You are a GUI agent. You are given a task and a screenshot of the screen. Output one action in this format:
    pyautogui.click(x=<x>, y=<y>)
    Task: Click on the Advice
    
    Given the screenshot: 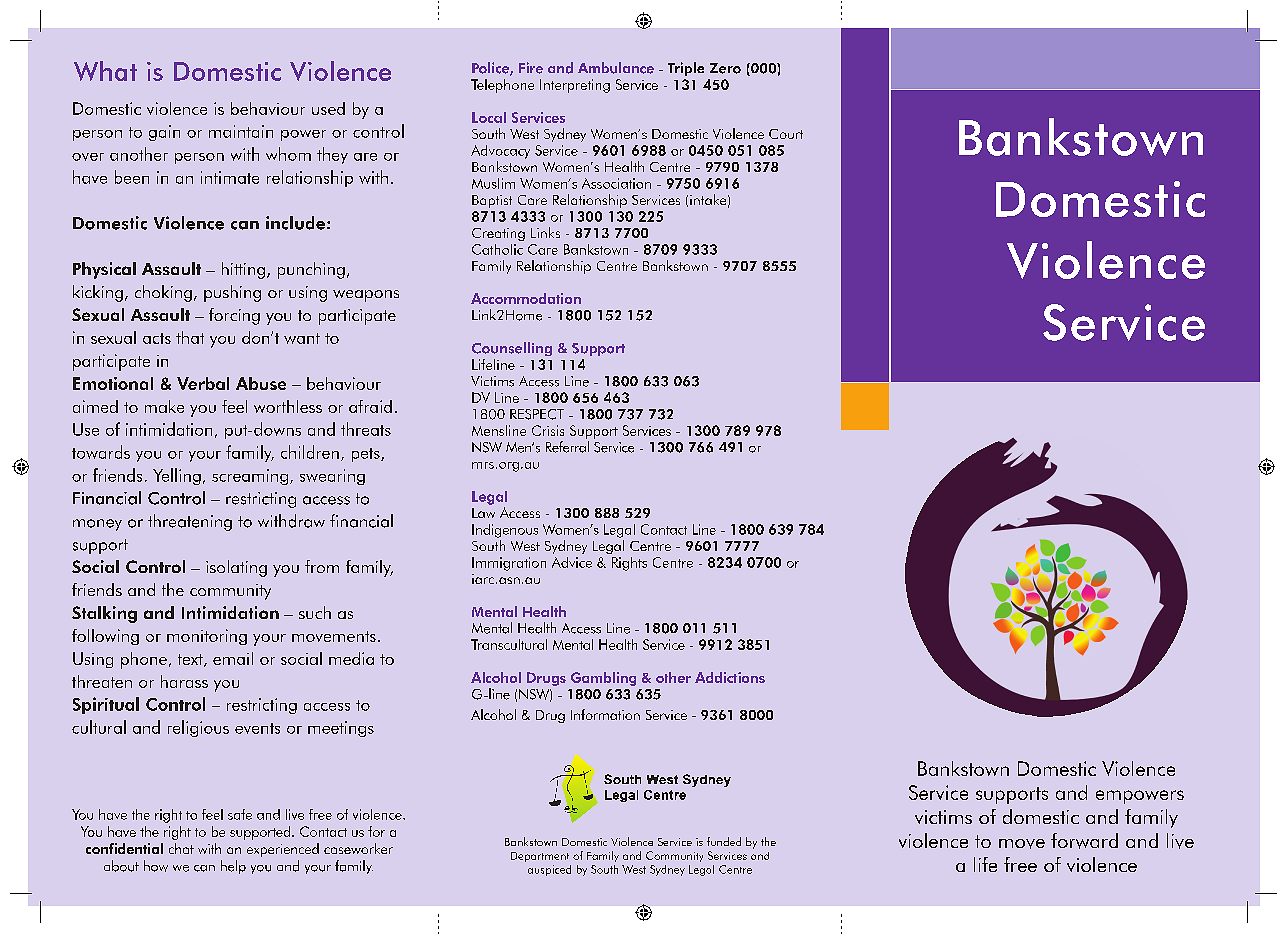 What is the action you would take?
    pyautogui.click(x=572, y=562)
